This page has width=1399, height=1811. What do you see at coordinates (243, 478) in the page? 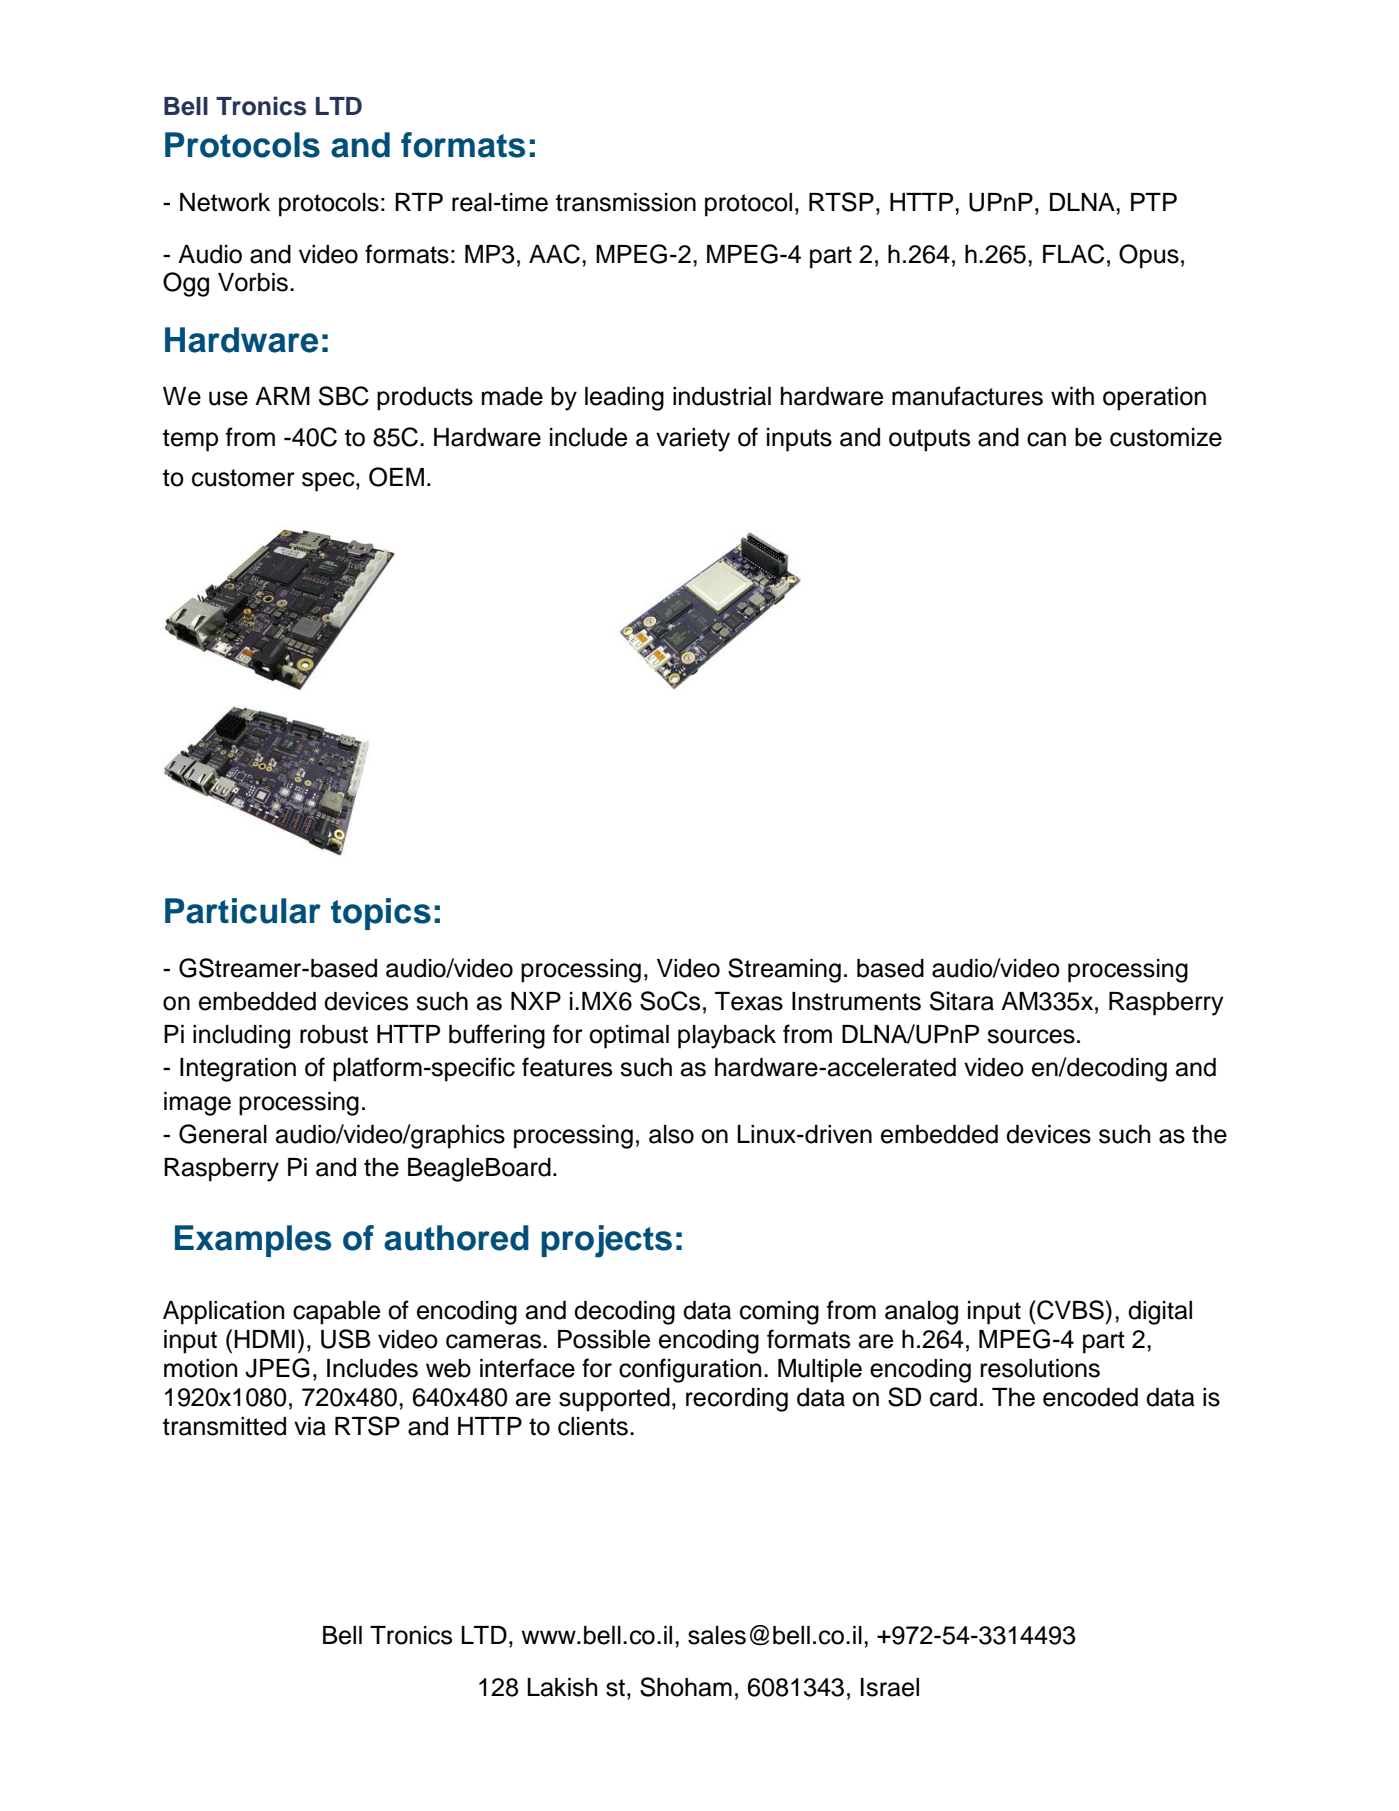
I see `customer` at bounding box center [243, 478].
